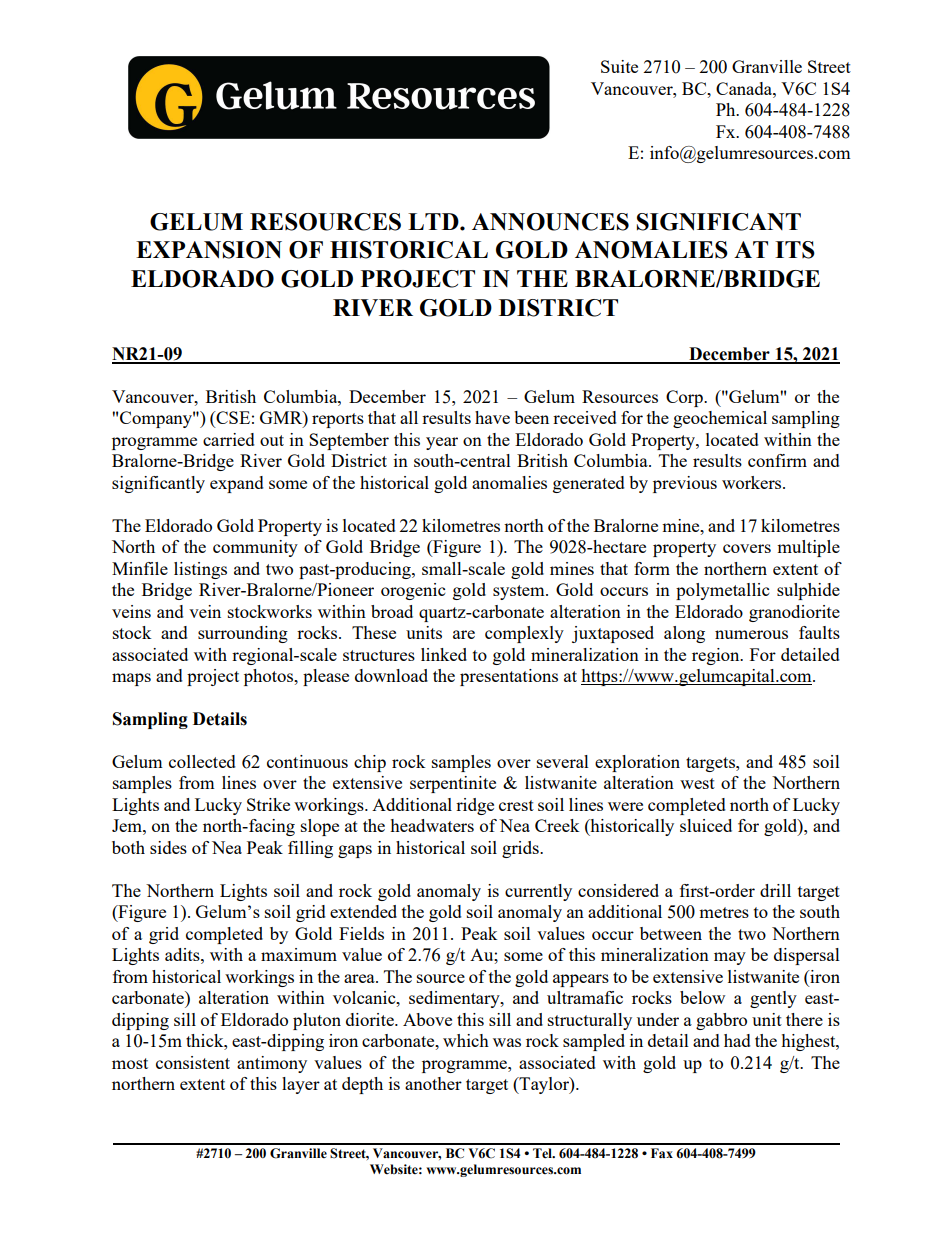 The height and width of the document is (1233, 952). What do you see at coordinates (550, 222) in the document?
I see `ANNOUNCES` at bounding box center [550, 222].
